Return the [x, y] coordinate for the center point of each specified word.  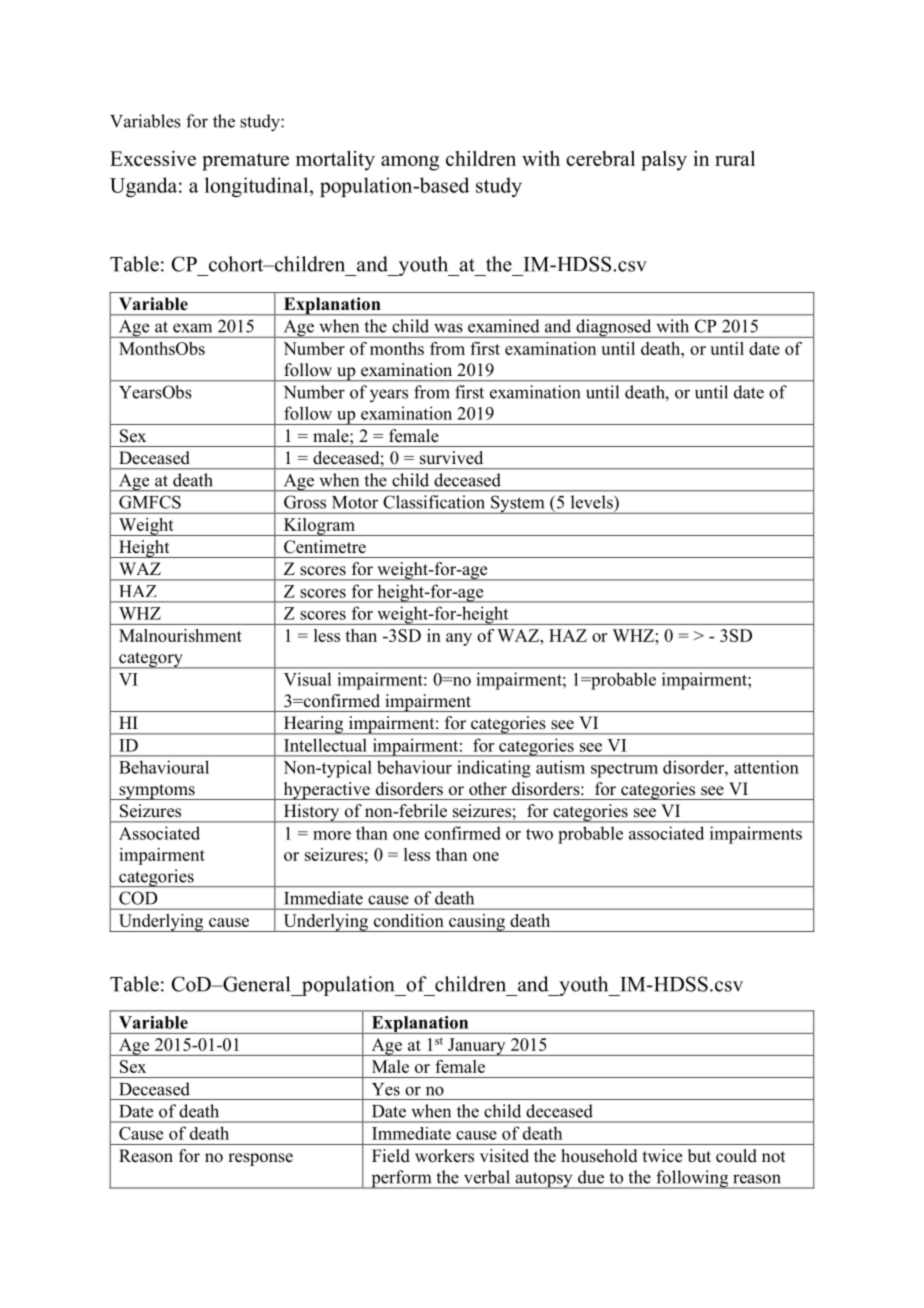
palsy [664, 161]
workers [444, 1156]
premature [245, 162]
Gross [305, 502]
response [260, 1159]
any [459, 639]
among [410, 163]
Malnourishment [180, 635]
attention [766, 767]
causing [477, 923]
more [332, 835]
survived [451, 458]
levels [593, 502]
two [539, 834]
